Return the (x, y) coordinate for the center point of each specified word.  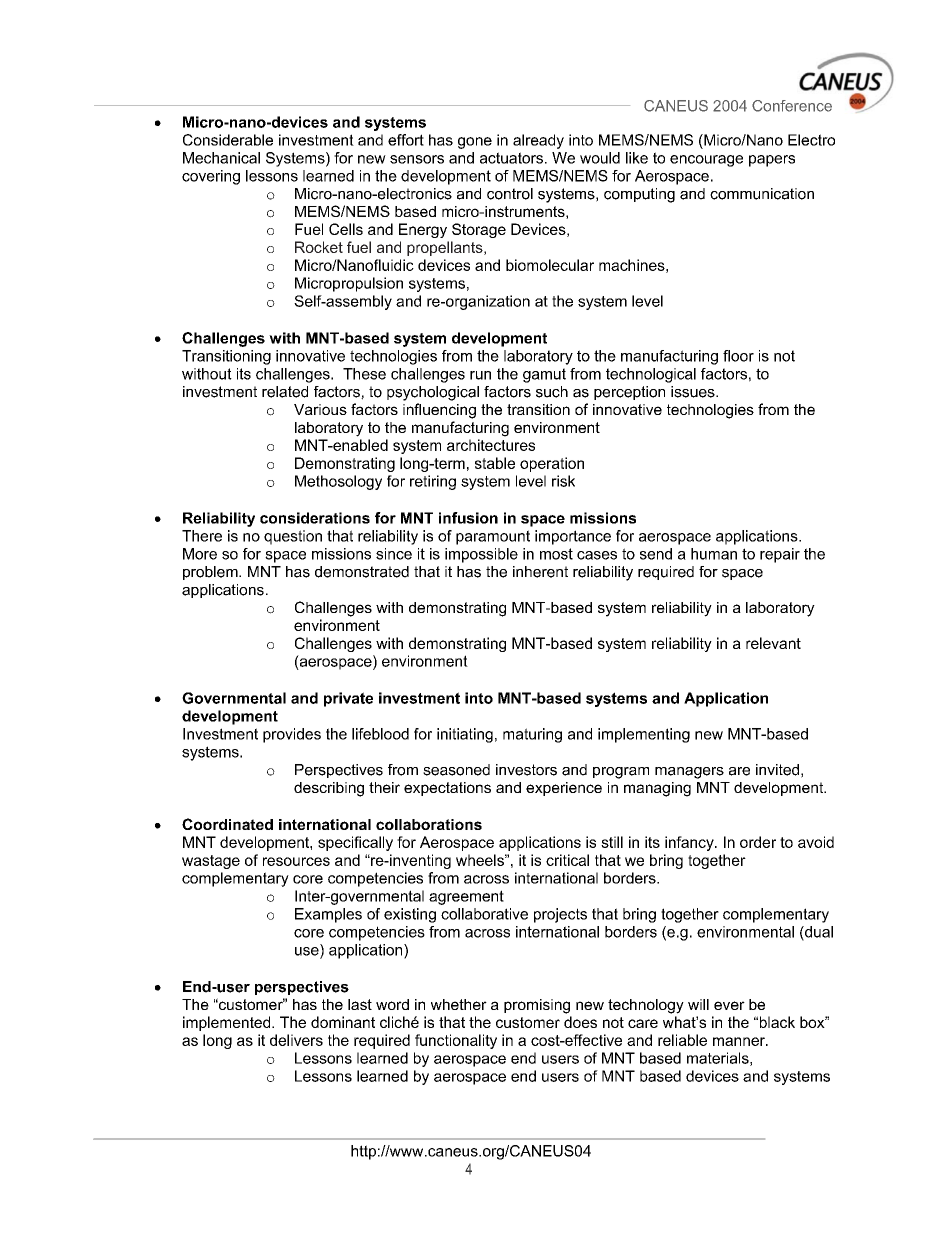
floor (738, 356)
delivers (296, 1040)
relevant (773, 643)
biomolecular (550, 265)
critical (567, 860)
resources (296, 861)
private (348, 699)
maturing (532, 735)
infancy (690, 843)
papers (772, 161)
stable (495, 463)
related (285, 392)
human (714, 554)
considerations (315, 518)
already (538, 141)
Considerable (228, 140)
